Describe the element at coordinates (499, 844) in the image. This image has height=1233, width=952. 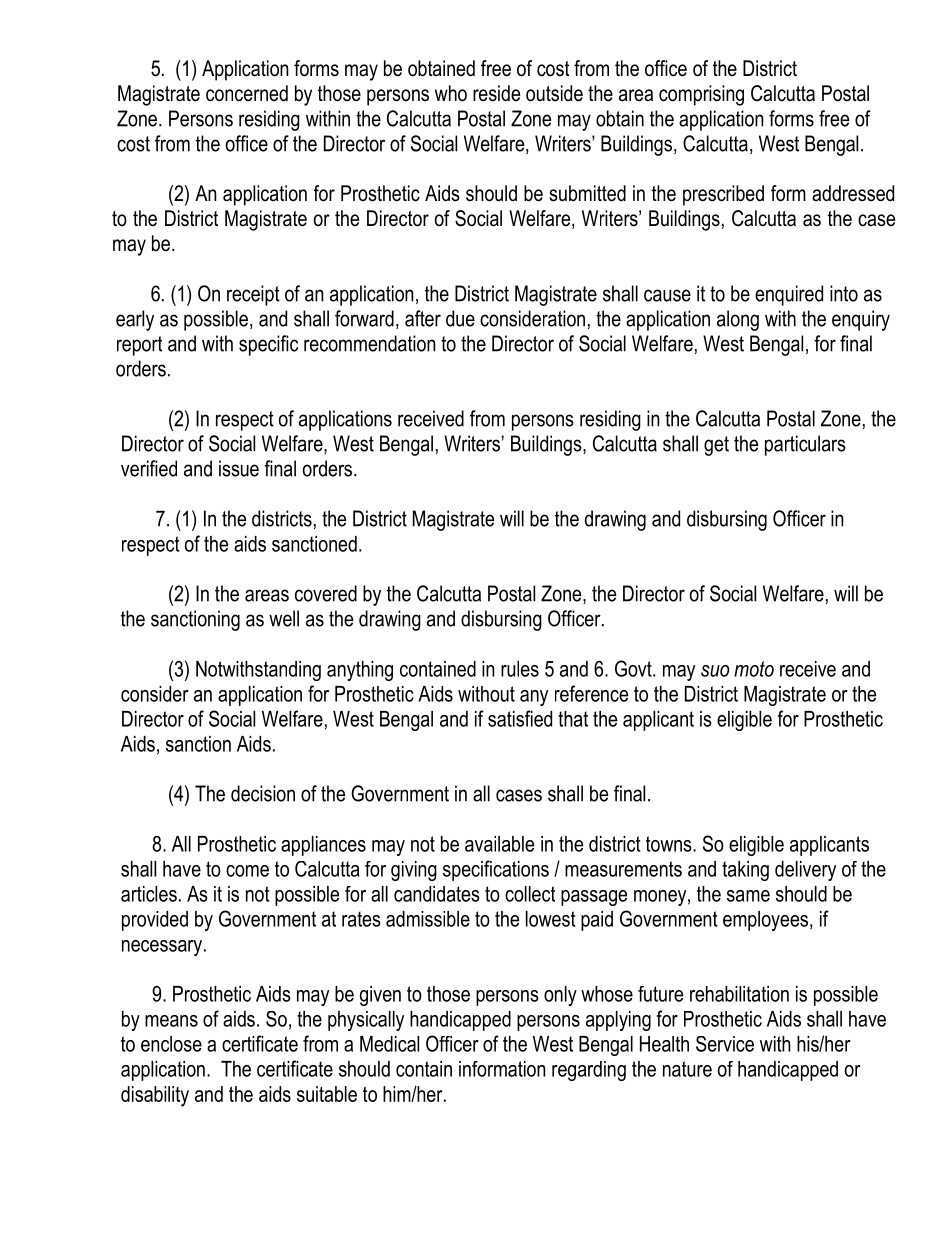
I see `available` at that location.
